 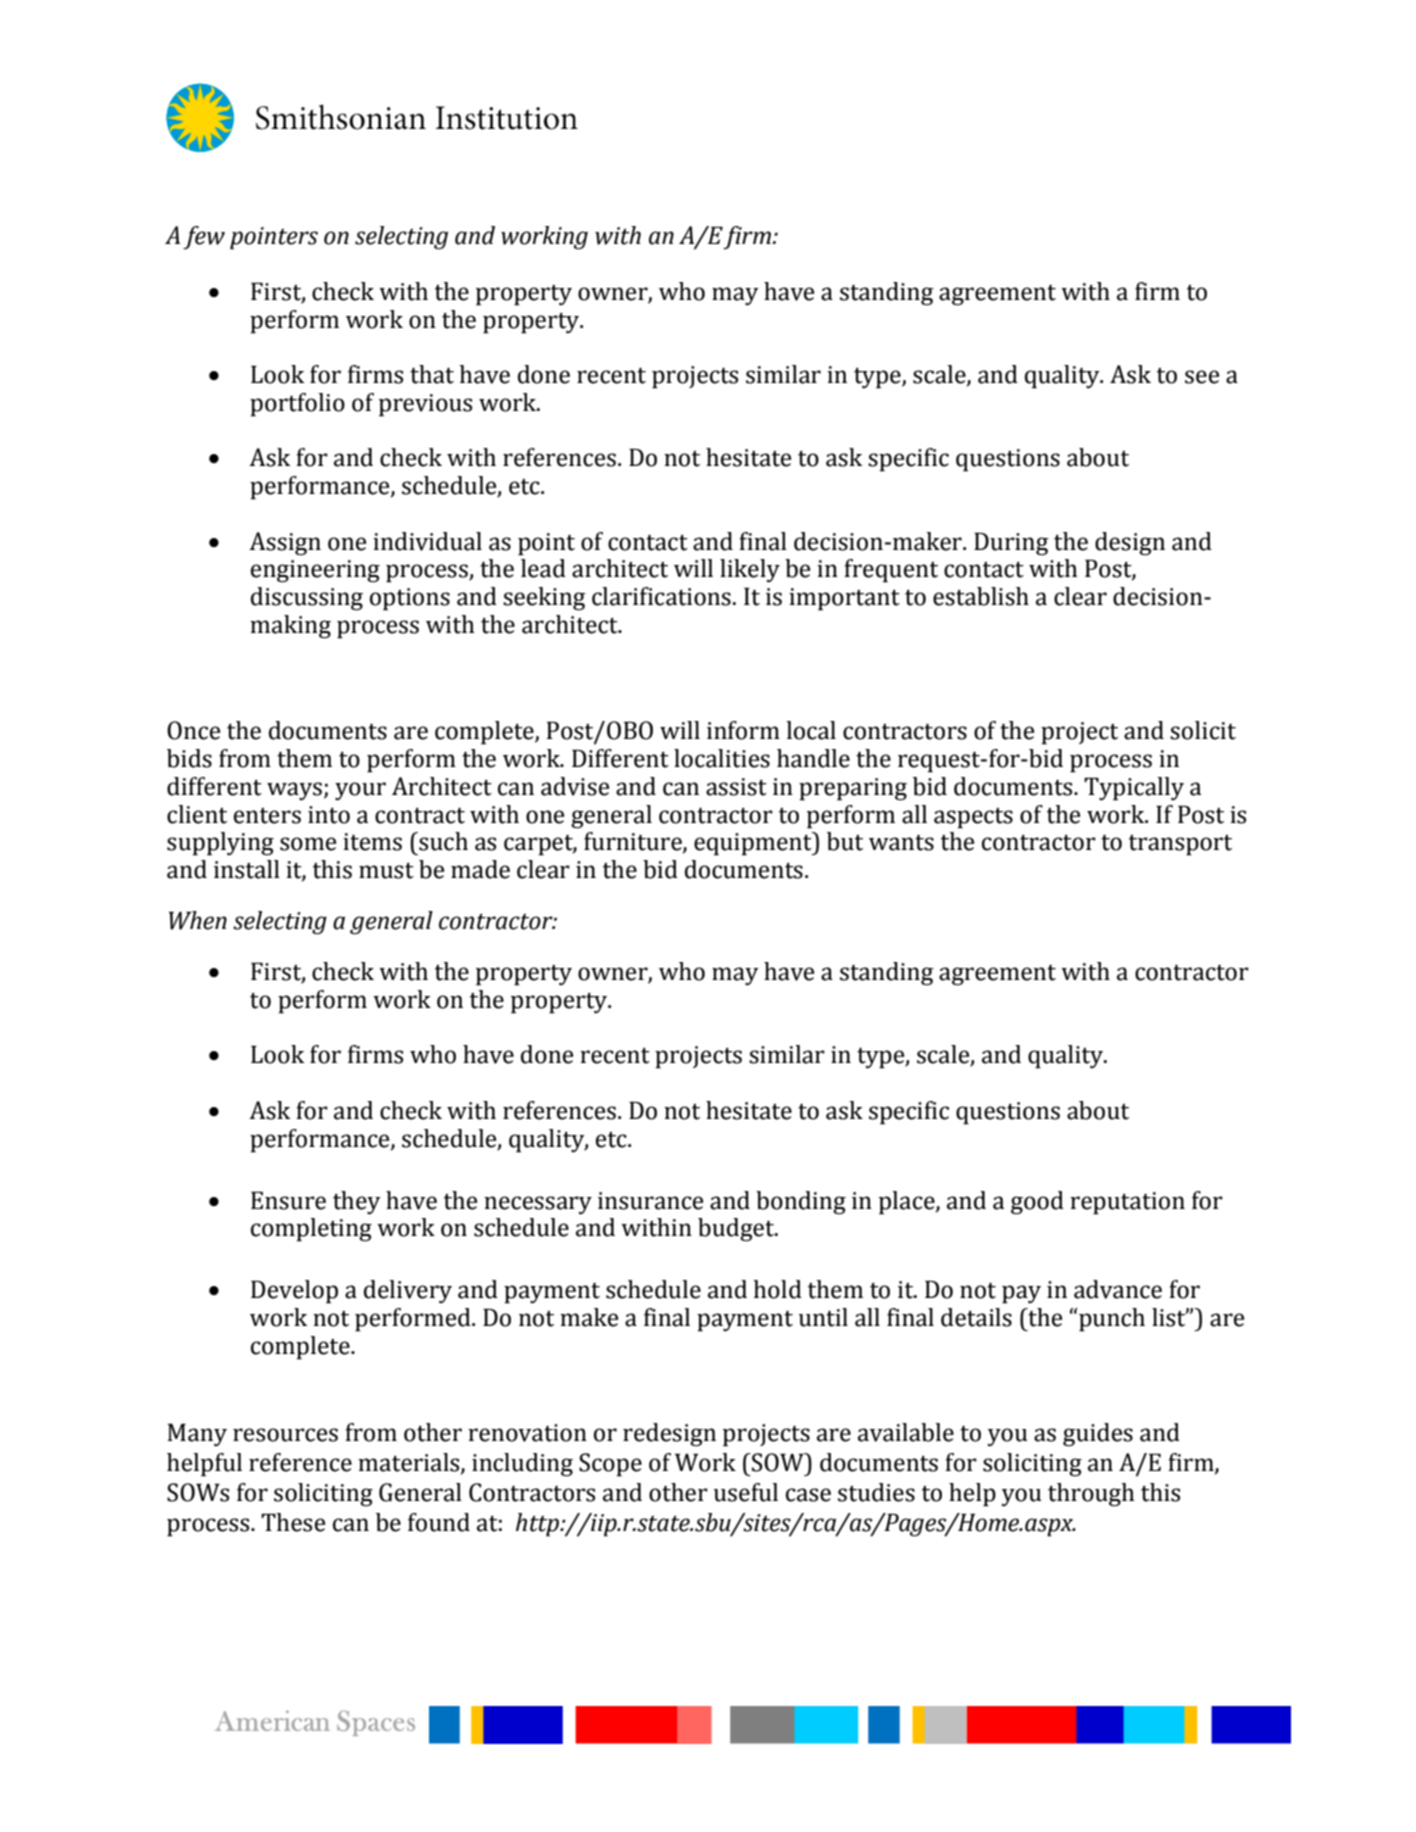 What do you see at coordinates (307, 599) in the screenshot?
I see `discussing` at bounding box center [307, 599].
